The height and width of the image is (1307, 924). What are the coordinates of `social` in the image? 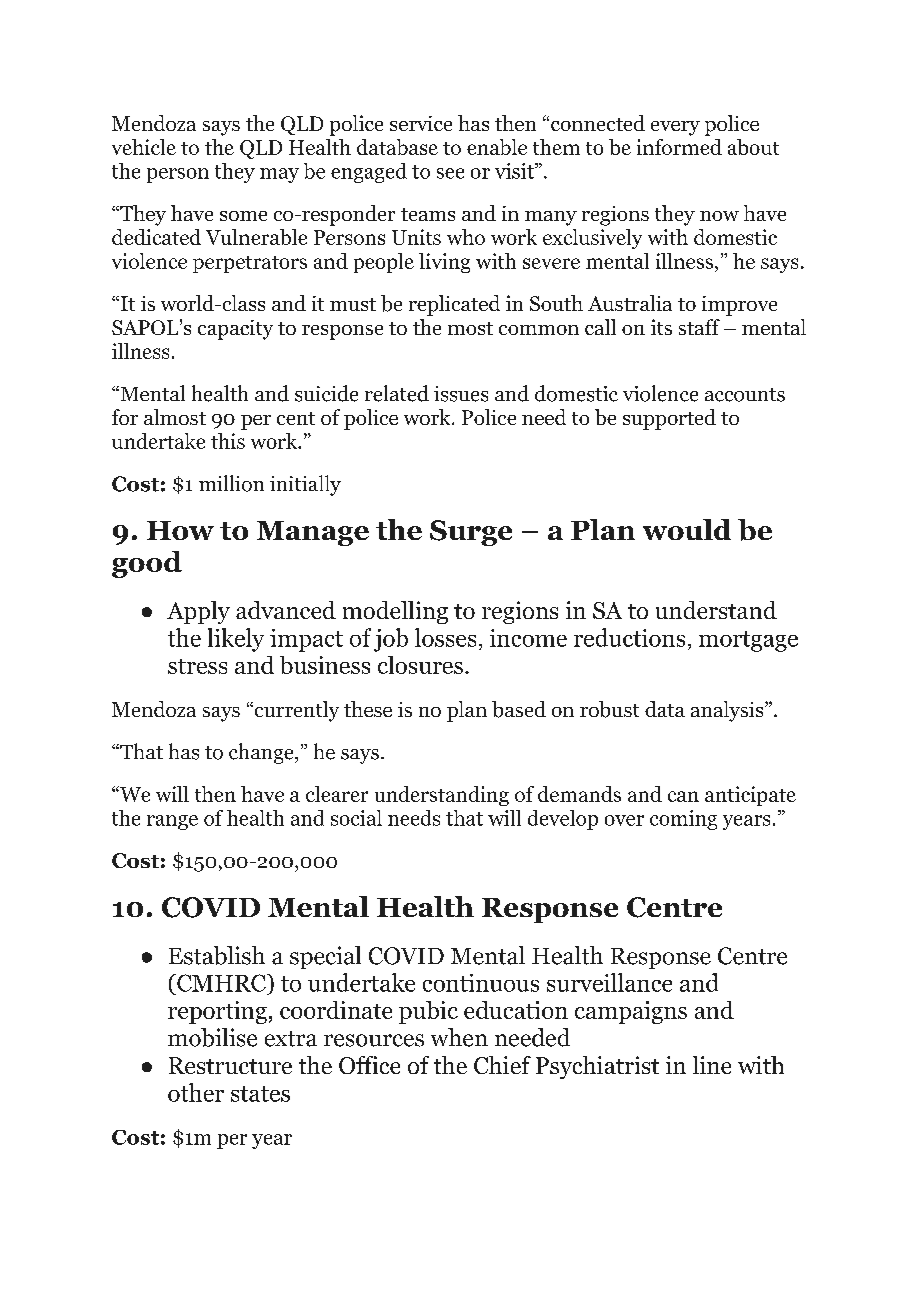 It's located at (356, 818).
